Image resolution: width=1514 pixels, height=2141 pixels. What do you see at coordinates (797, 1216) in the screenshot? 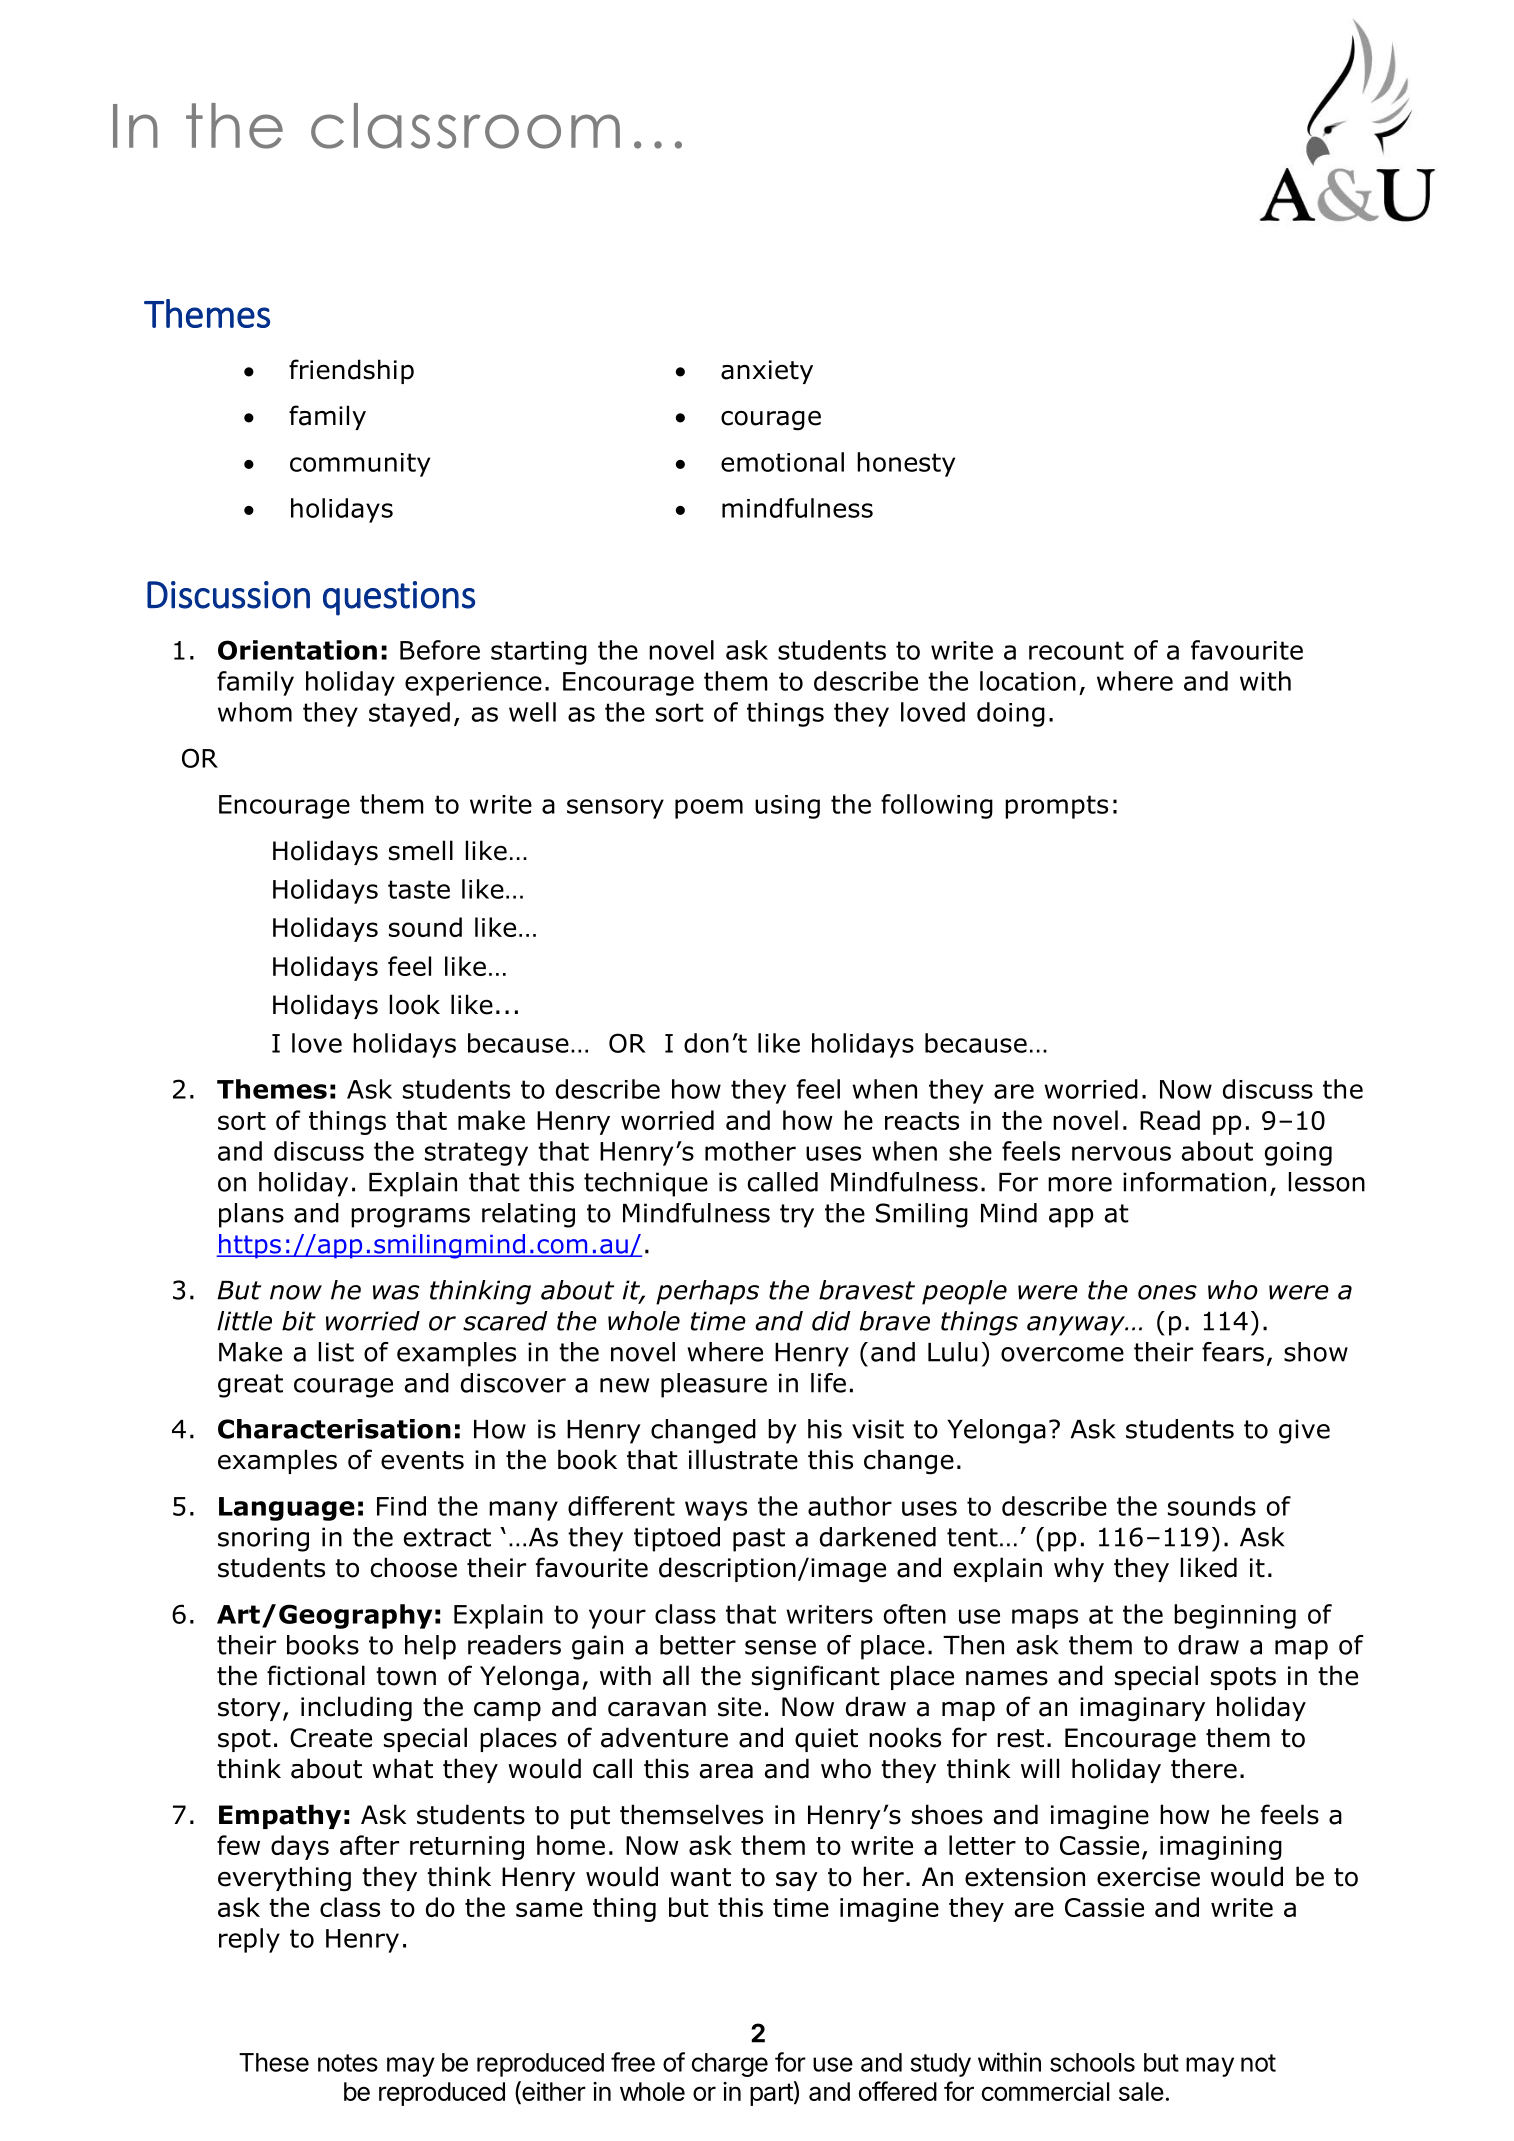
I see `try` at bounding box center [797, 1216].
